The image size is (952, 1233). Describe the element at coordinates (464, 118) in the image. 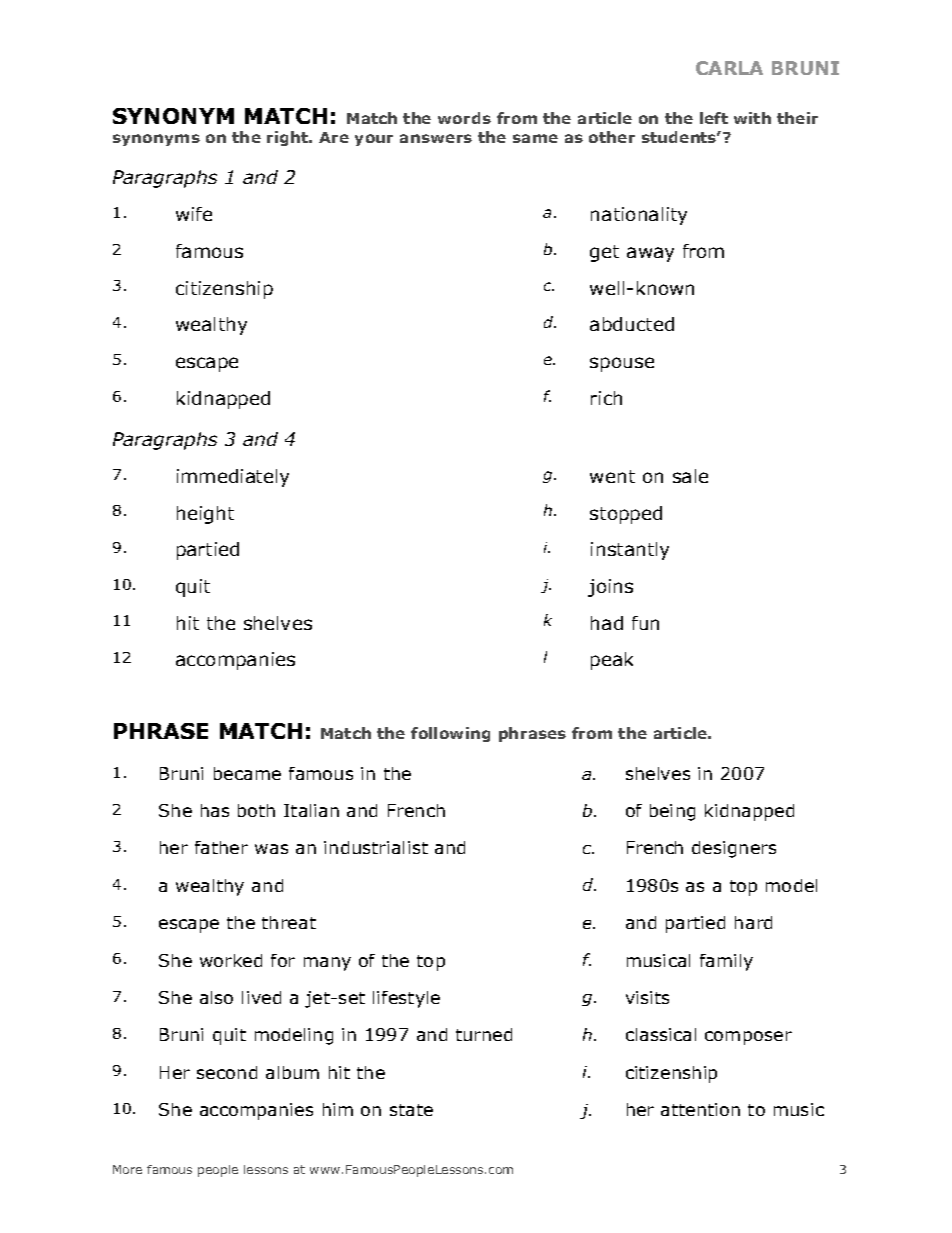

I see `words` at that location.
